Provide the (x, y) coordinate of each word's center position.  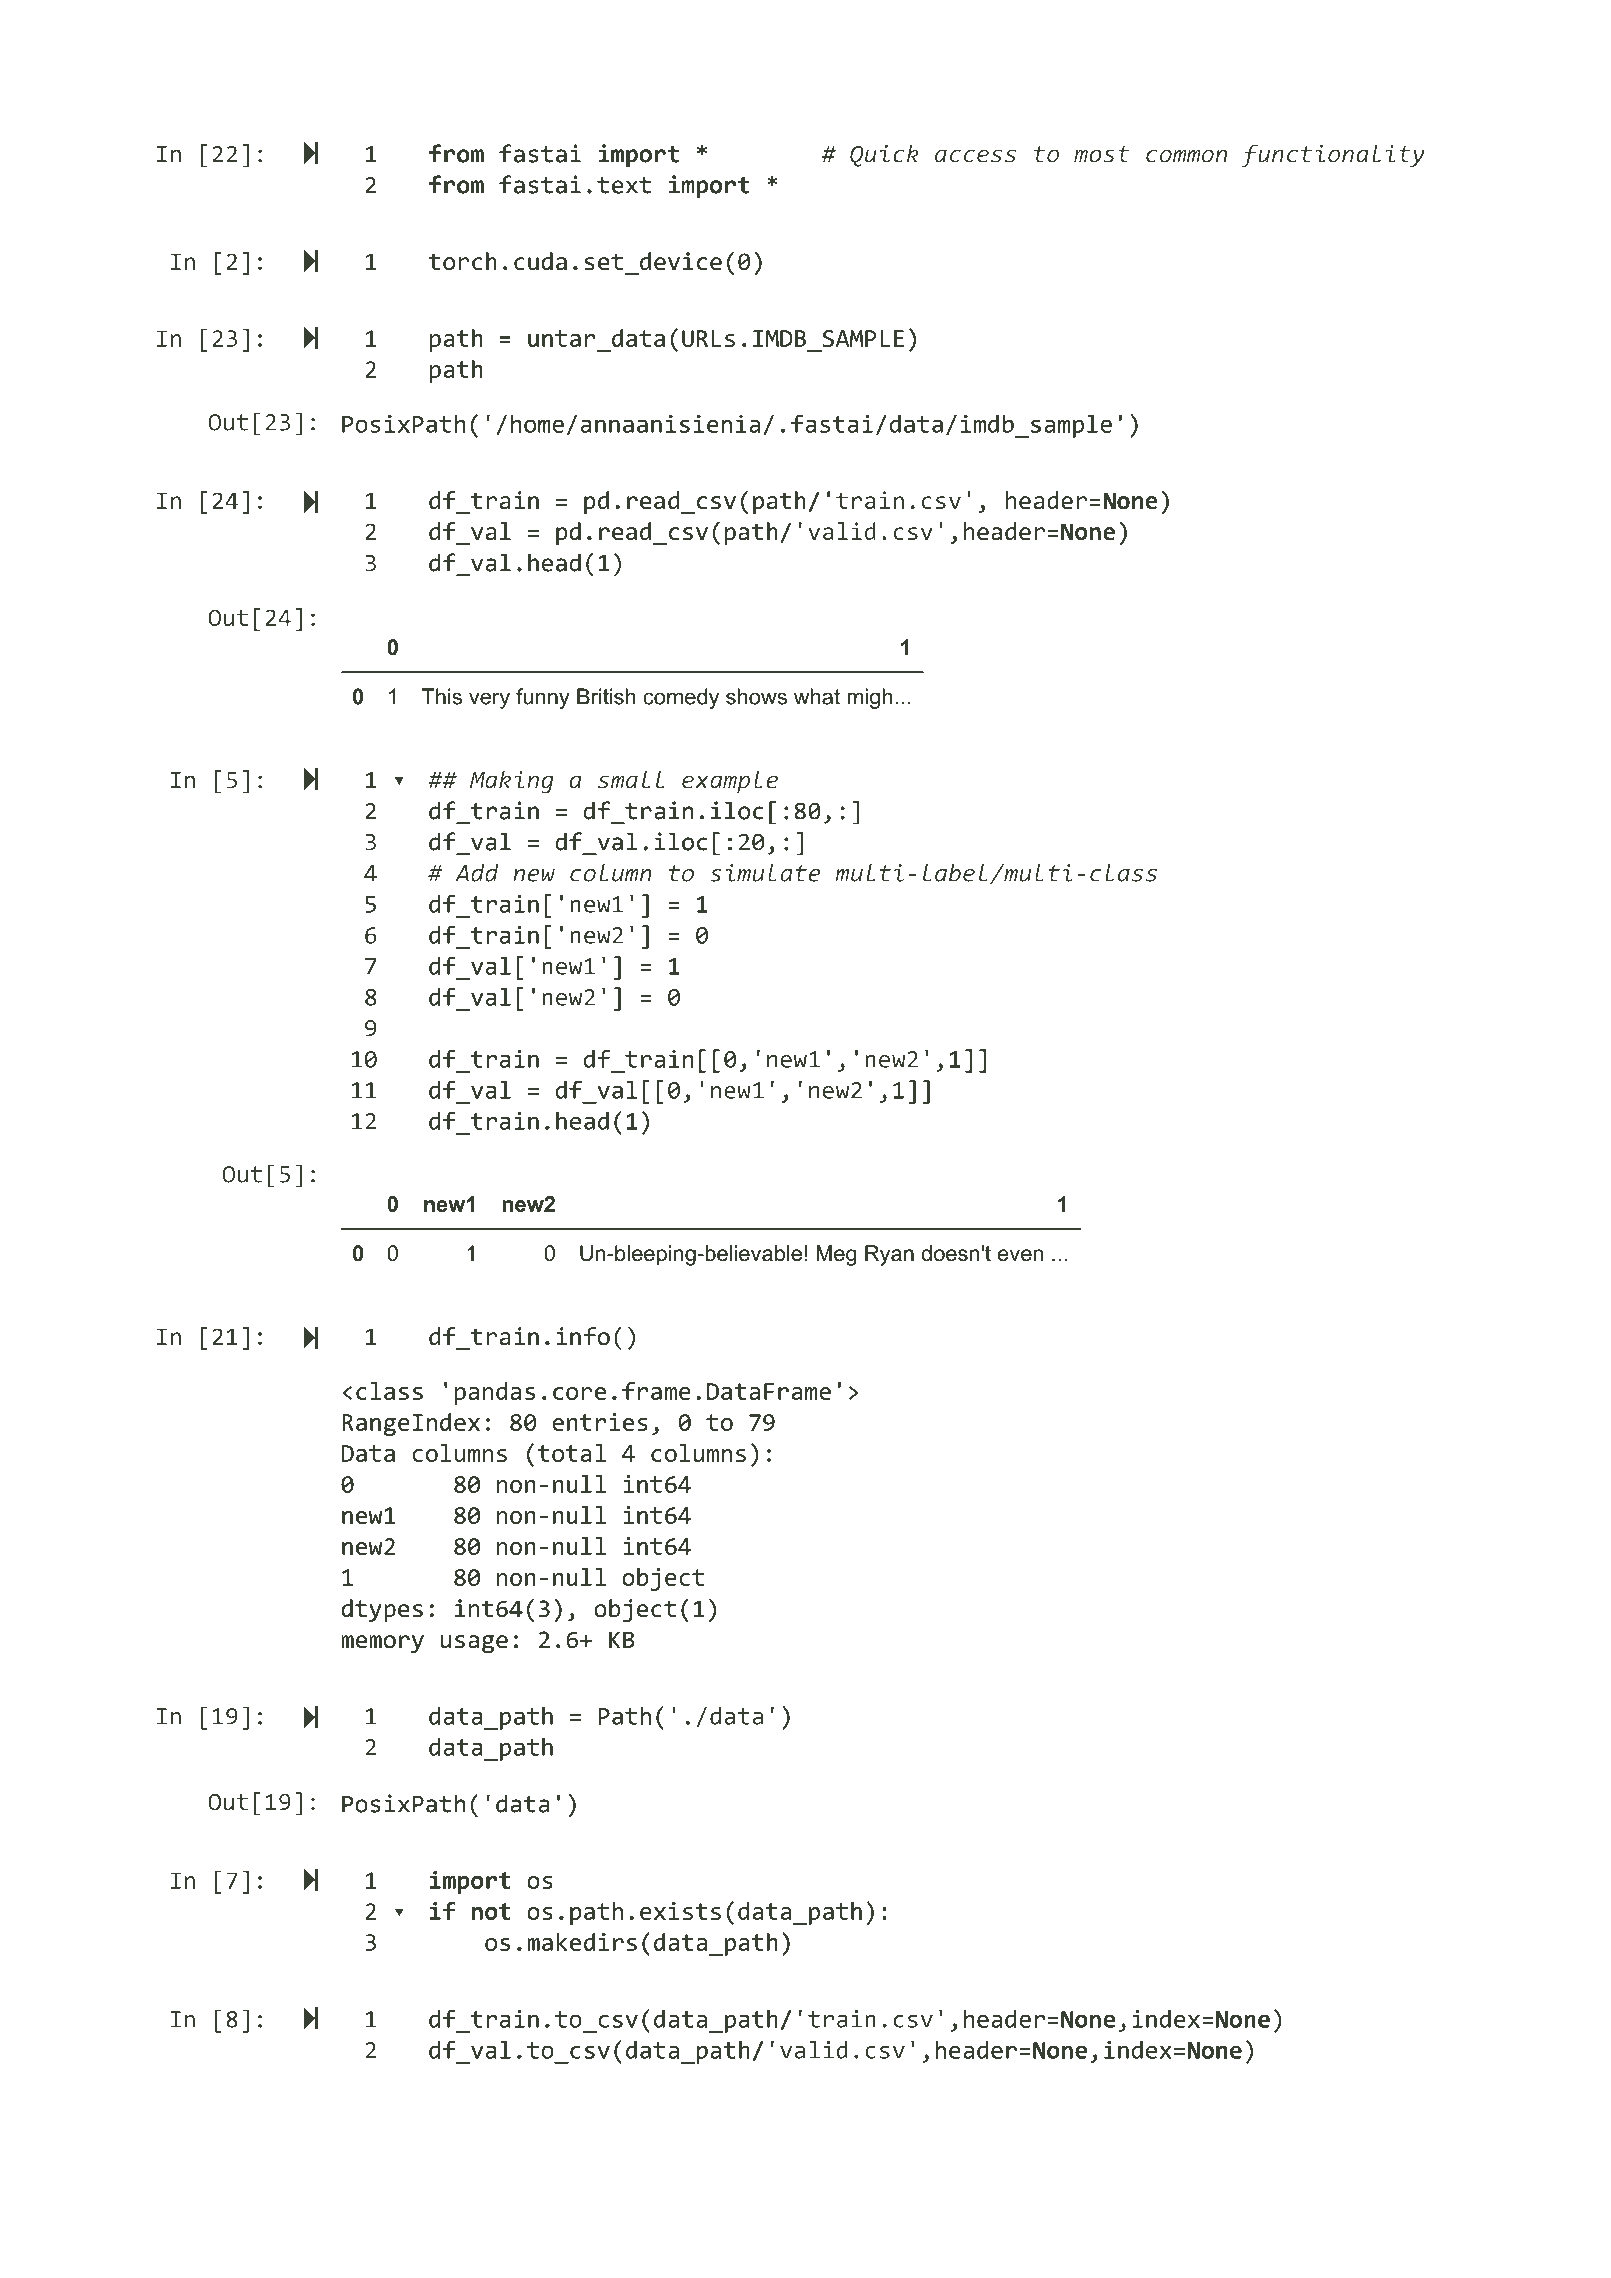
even (1020, 1255)
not (491, 1911)
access (975, 156)
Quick (884, 155)
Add (477, 873)
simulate (765, 873)
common (1186, 156)
